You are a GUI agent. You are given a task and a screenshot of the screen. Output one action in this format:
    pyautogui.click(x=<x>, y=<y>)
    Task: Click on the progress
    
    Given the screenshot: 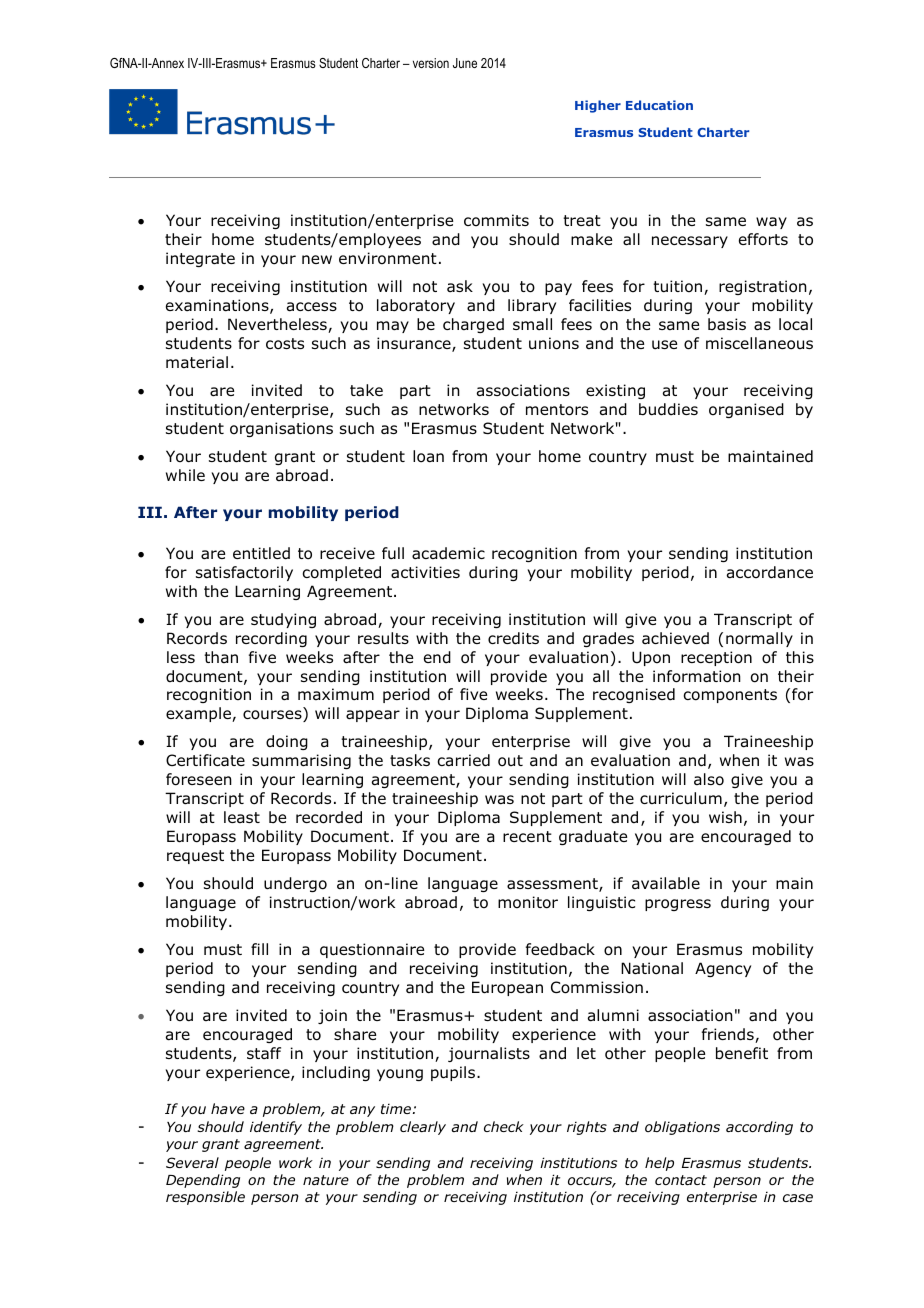 What is the action you would take?
    pyautogui.click(x=678, y=905)
